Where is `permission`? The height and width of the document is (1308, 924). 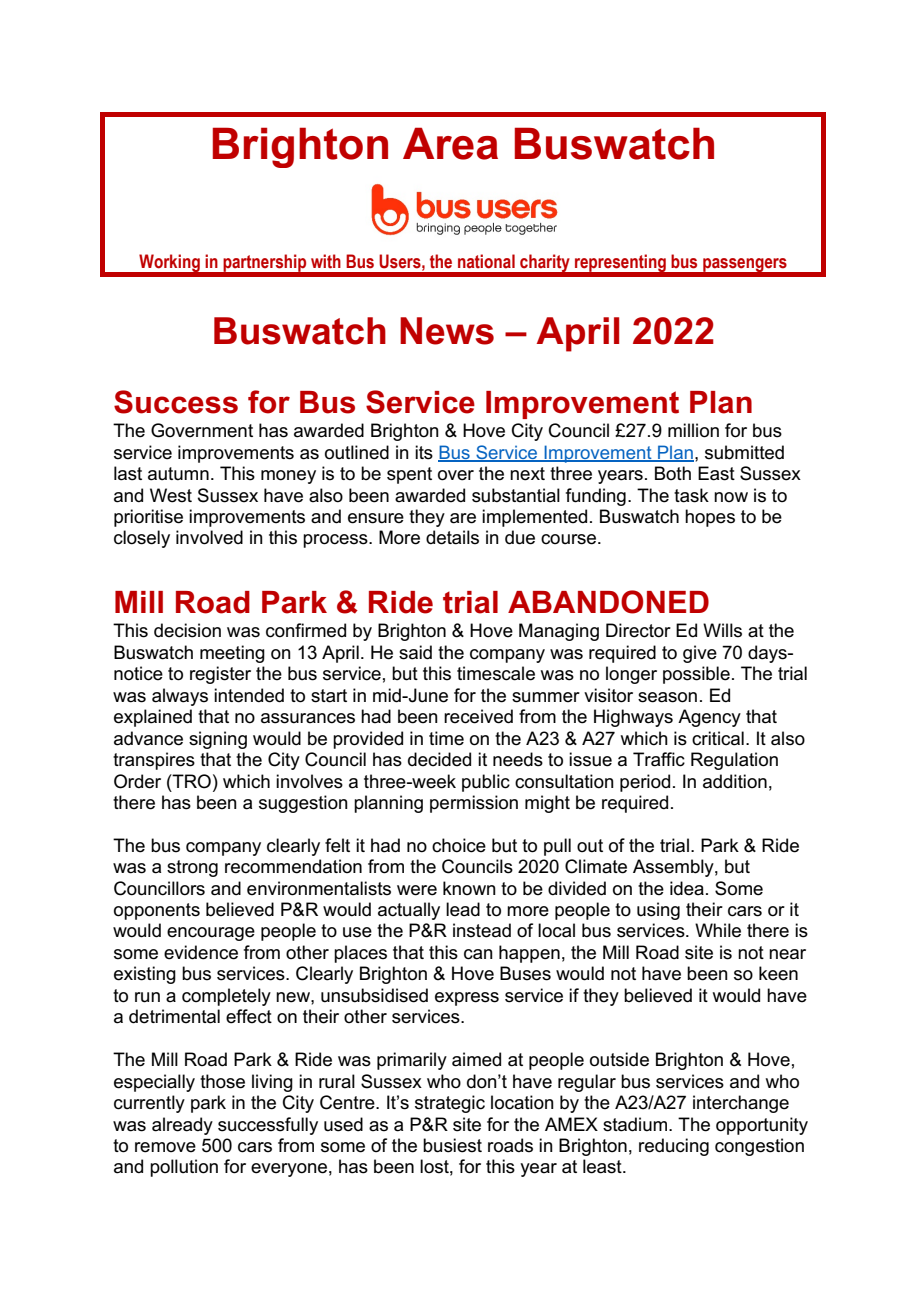
permission is located at coordinates (474, 804).
